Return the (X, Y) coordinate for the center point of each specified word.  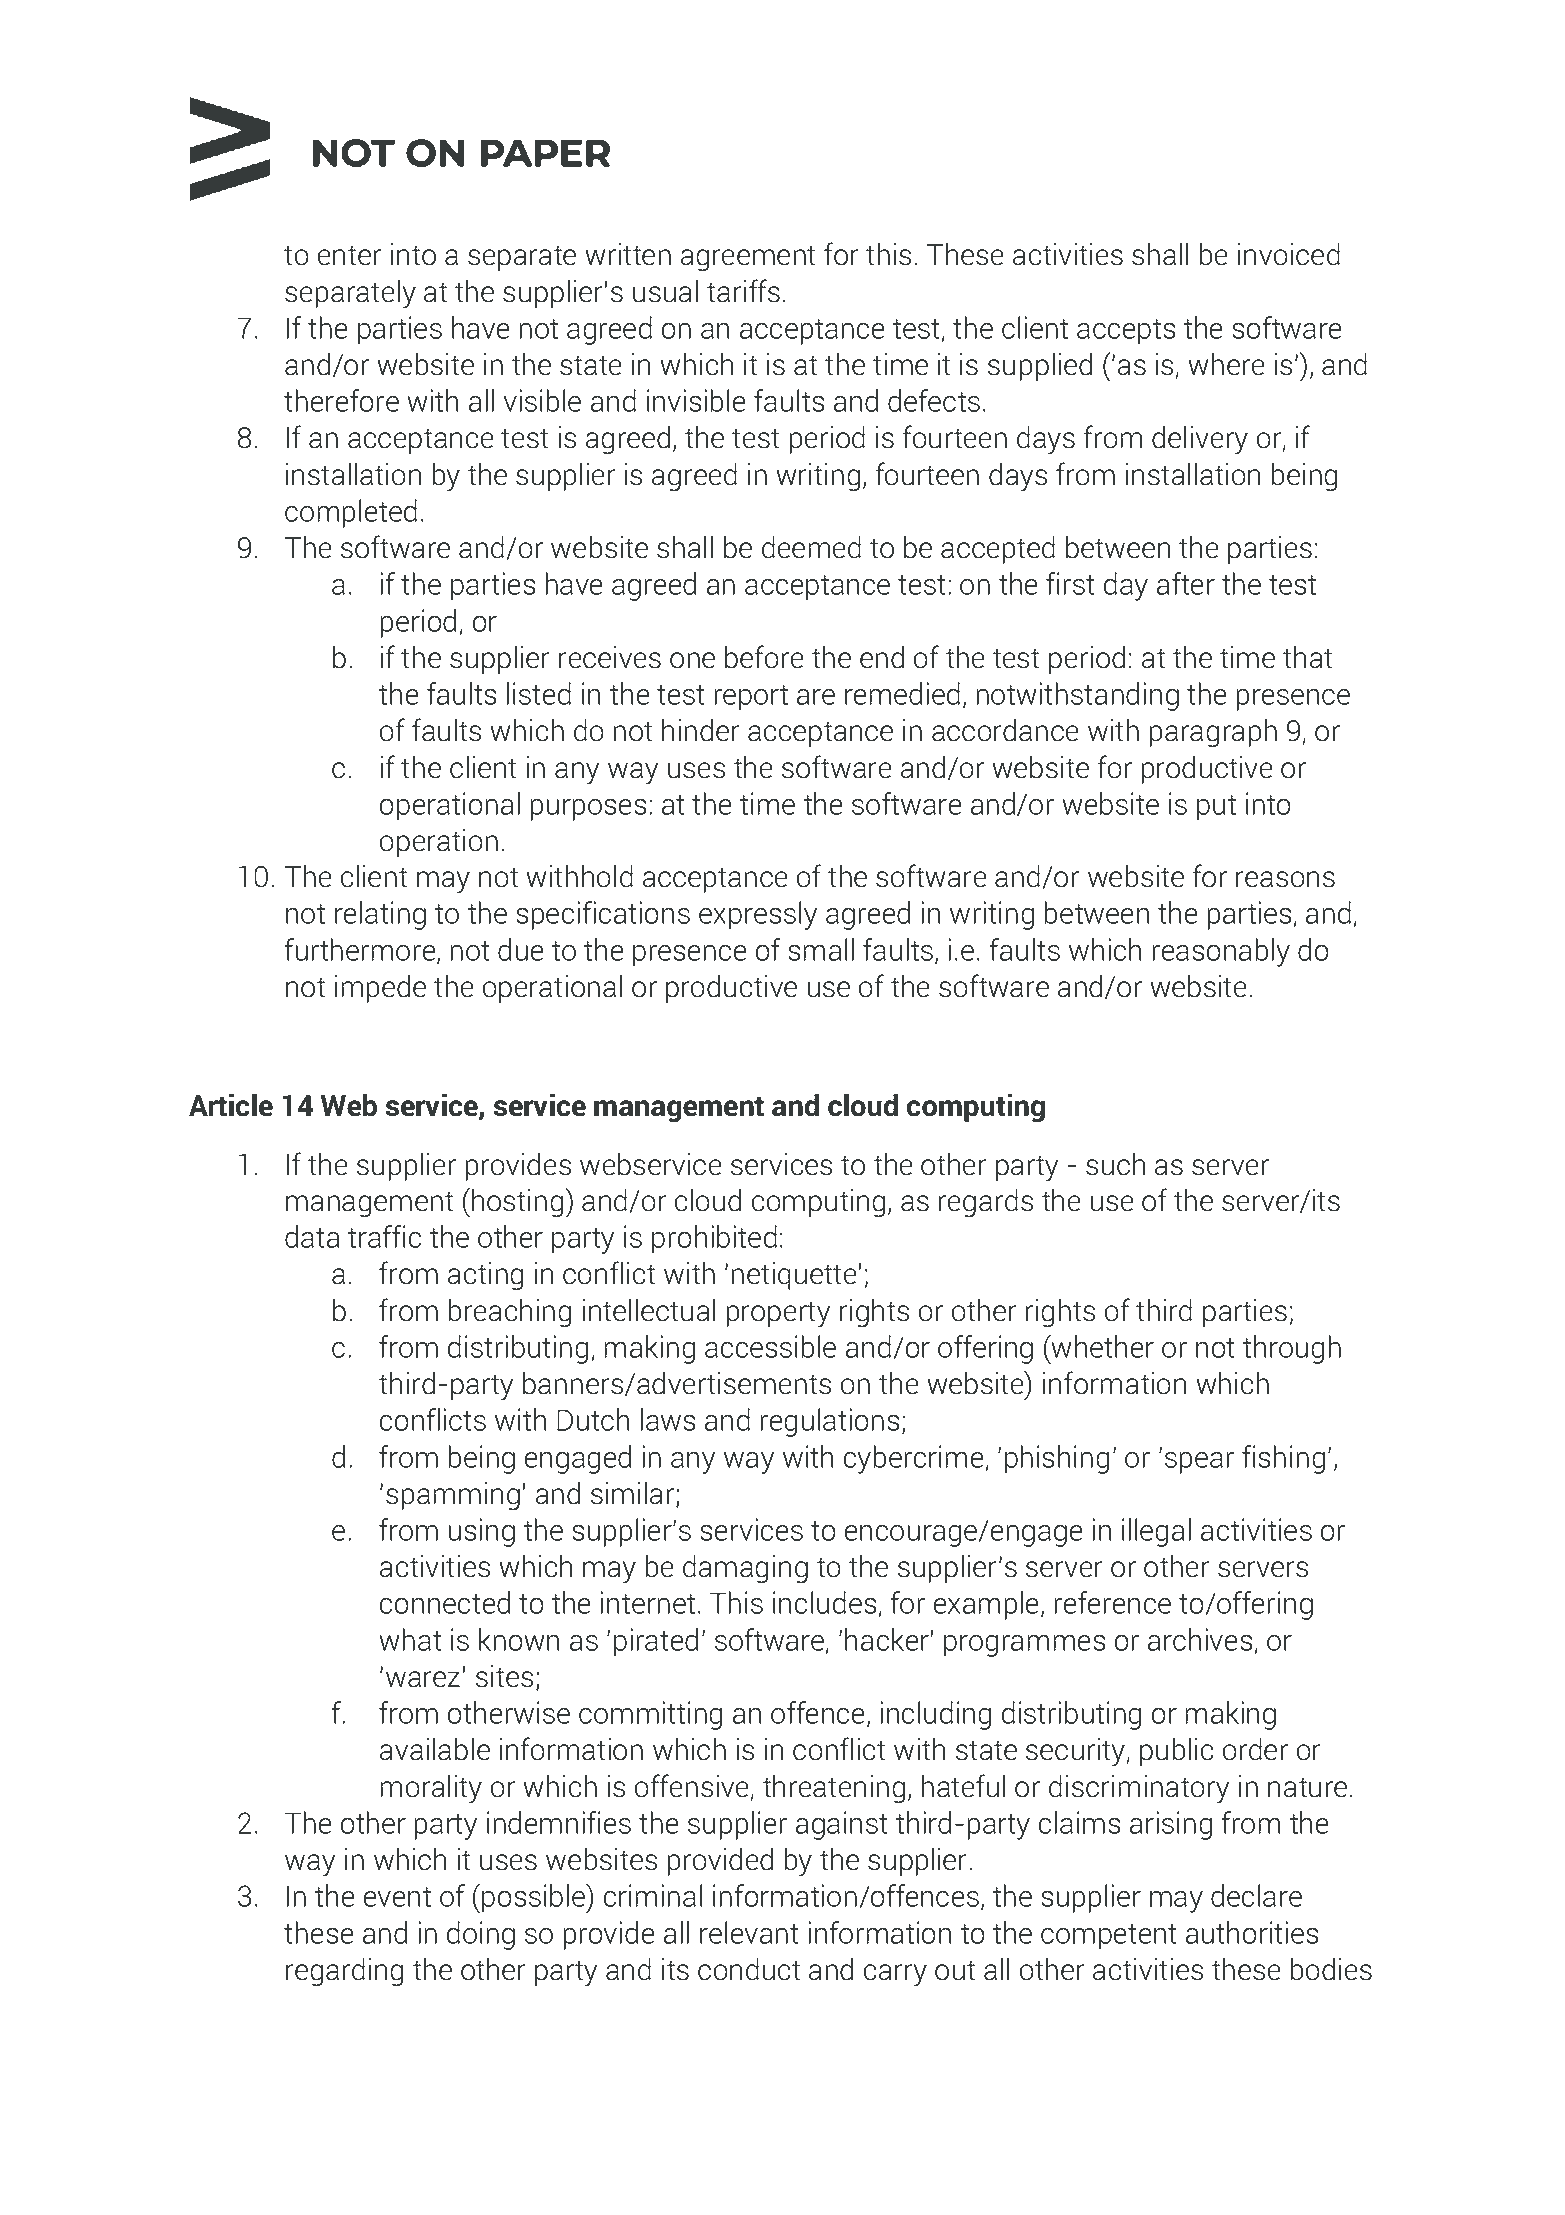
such (1115, 1164)
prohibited (714, 1239)
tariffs (743, 291)
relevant (749, 1932)
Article (231, 1105)
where (1226, 364)
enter (349, 255)
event (397, 1897)
